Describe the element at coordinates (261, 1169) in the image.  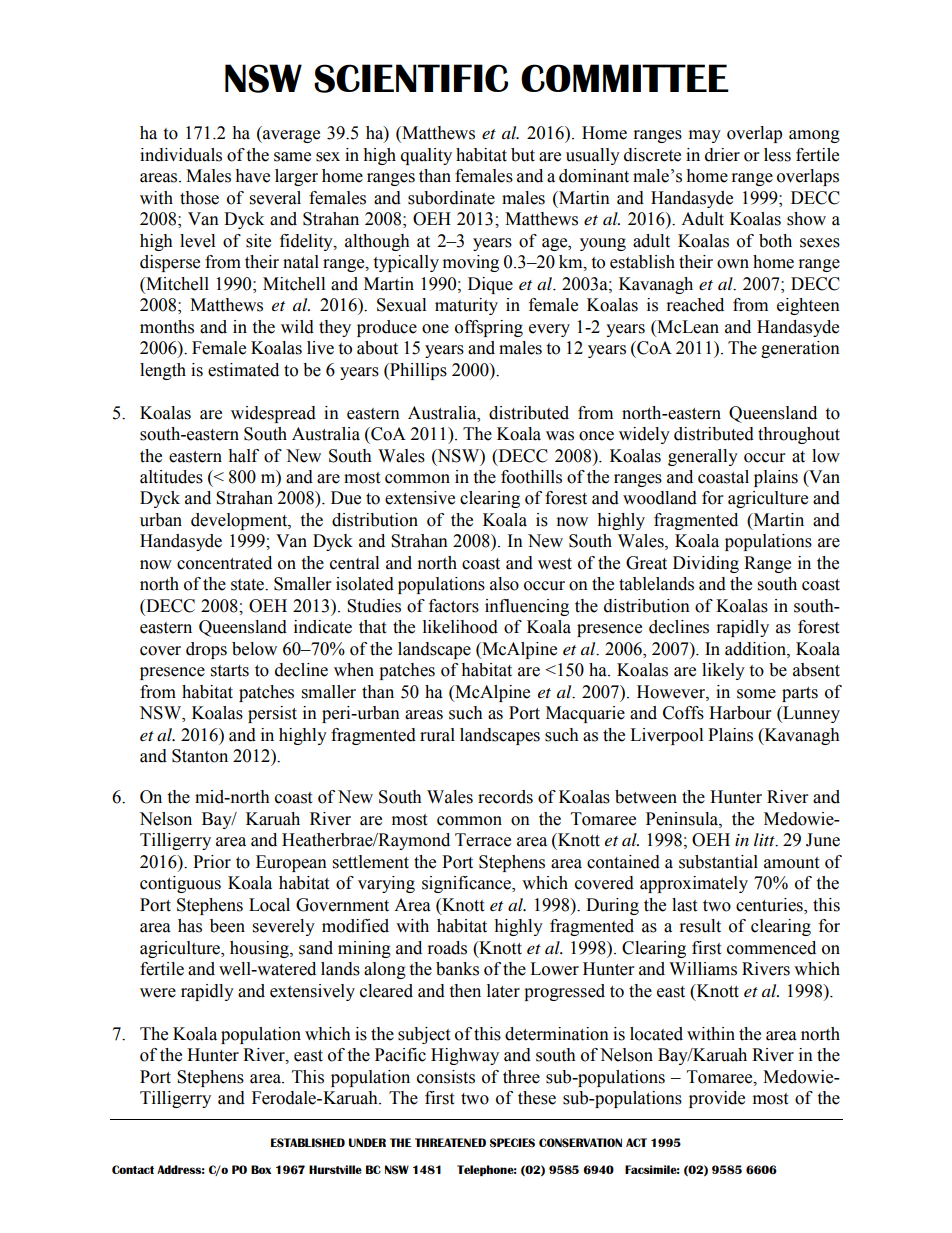
I see `Box` at that location.
